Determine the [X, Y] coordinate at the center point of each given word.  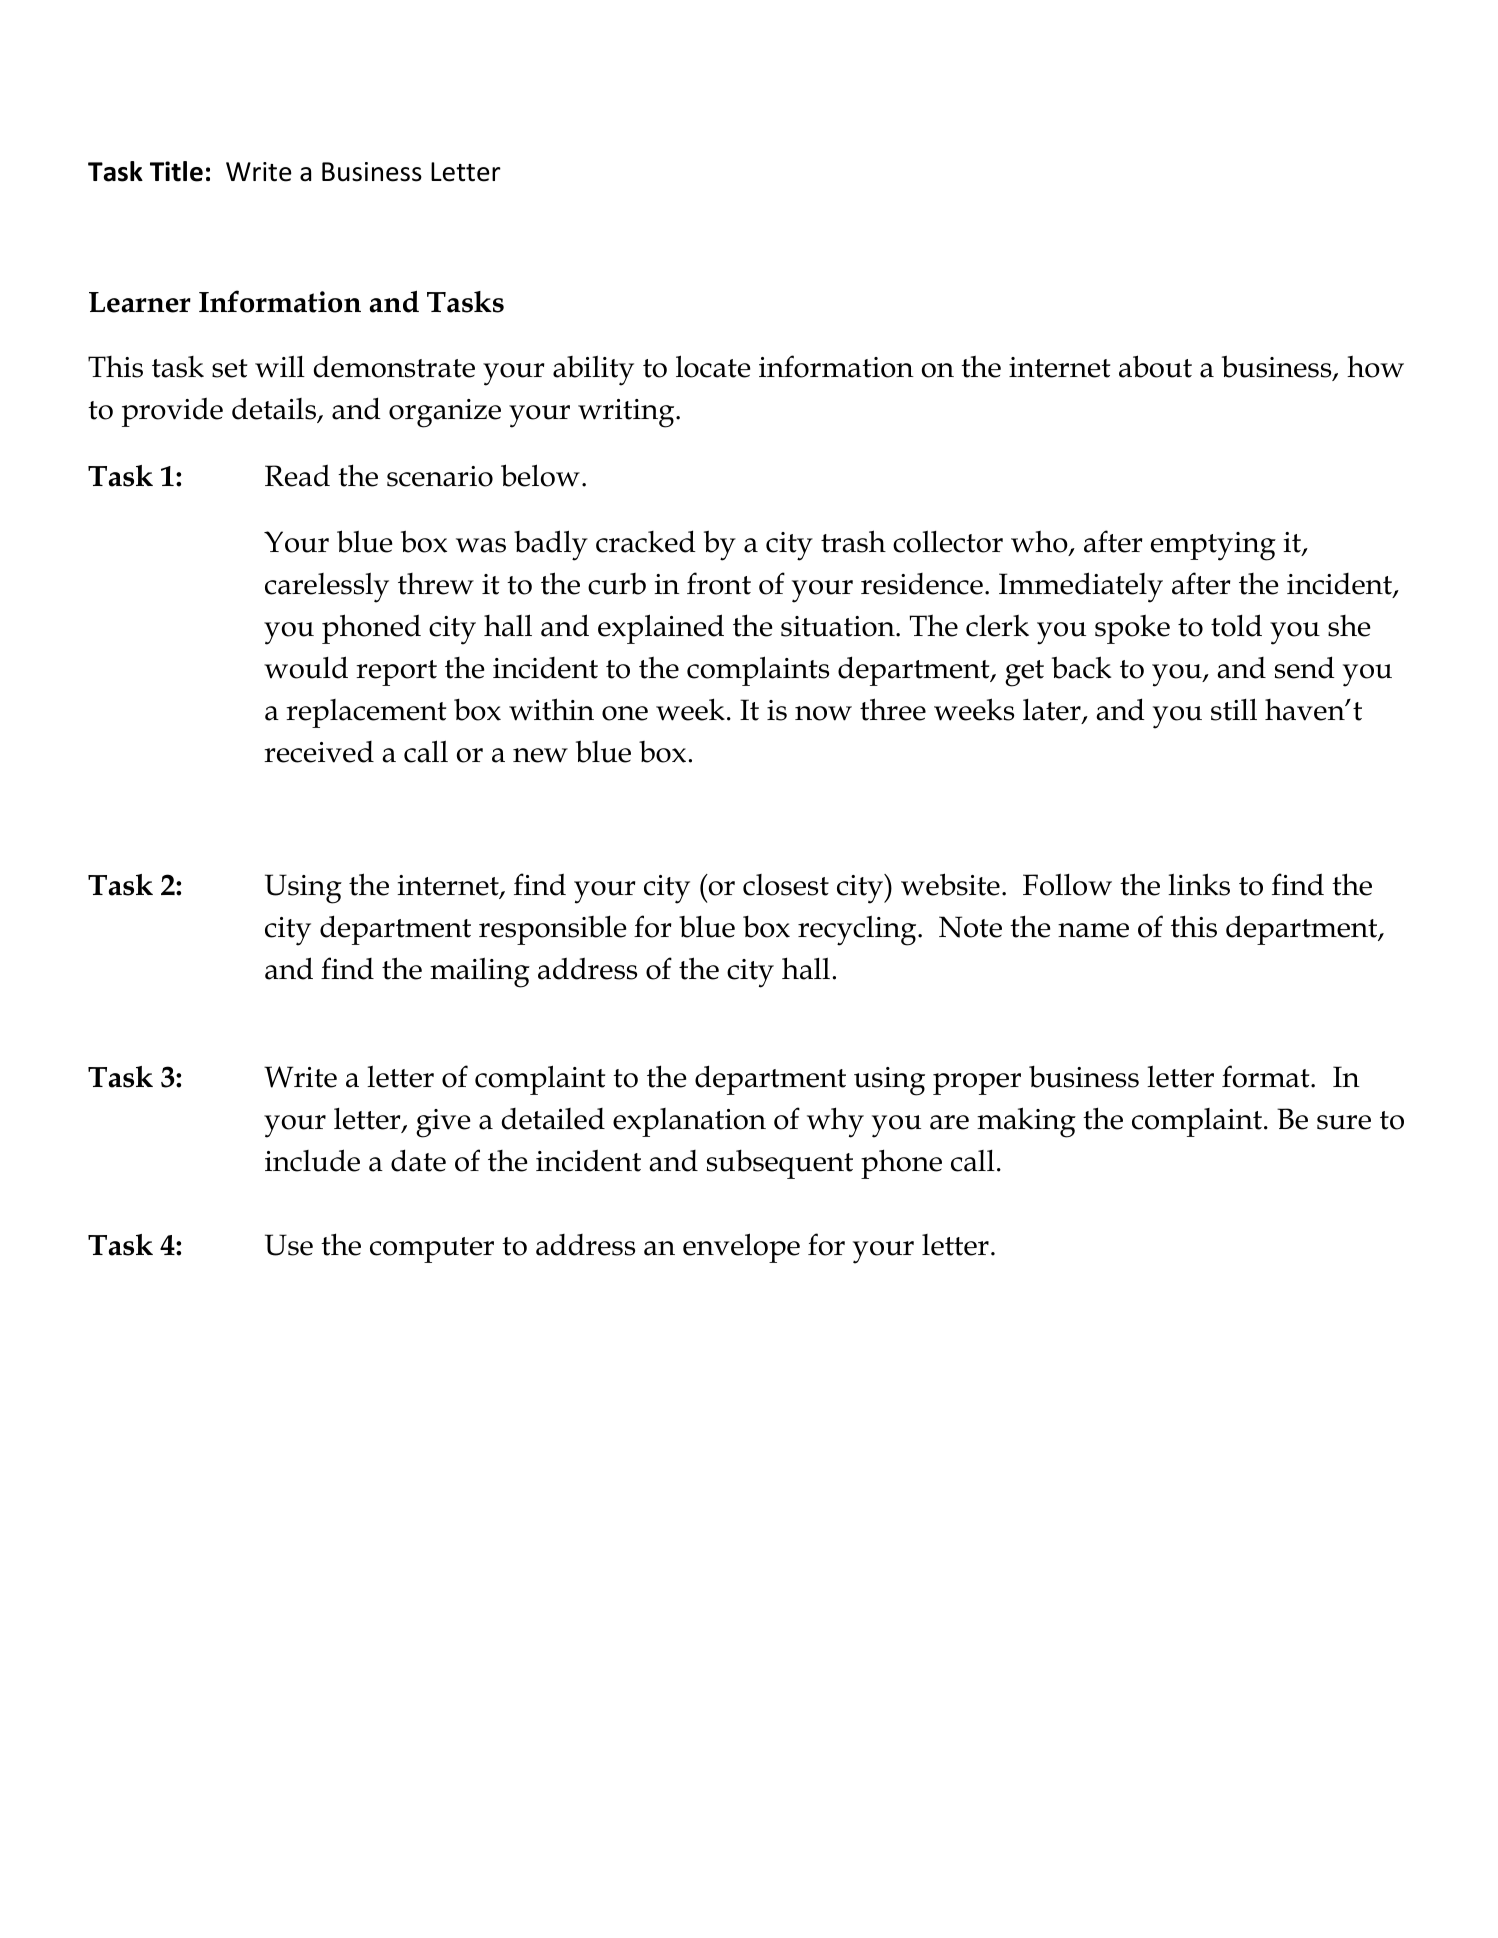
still [1234, 709]
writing [627, 413]
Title [176, 171]
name [1093, 930]
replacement [366, 713]
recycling [858, 930]
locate [713, 366]
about [1155, 366]
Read [297, 476]
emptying [1213, 546]
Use [289, 1245]
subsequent [780, 1164]
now [823, 713]
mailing [480, 972]
